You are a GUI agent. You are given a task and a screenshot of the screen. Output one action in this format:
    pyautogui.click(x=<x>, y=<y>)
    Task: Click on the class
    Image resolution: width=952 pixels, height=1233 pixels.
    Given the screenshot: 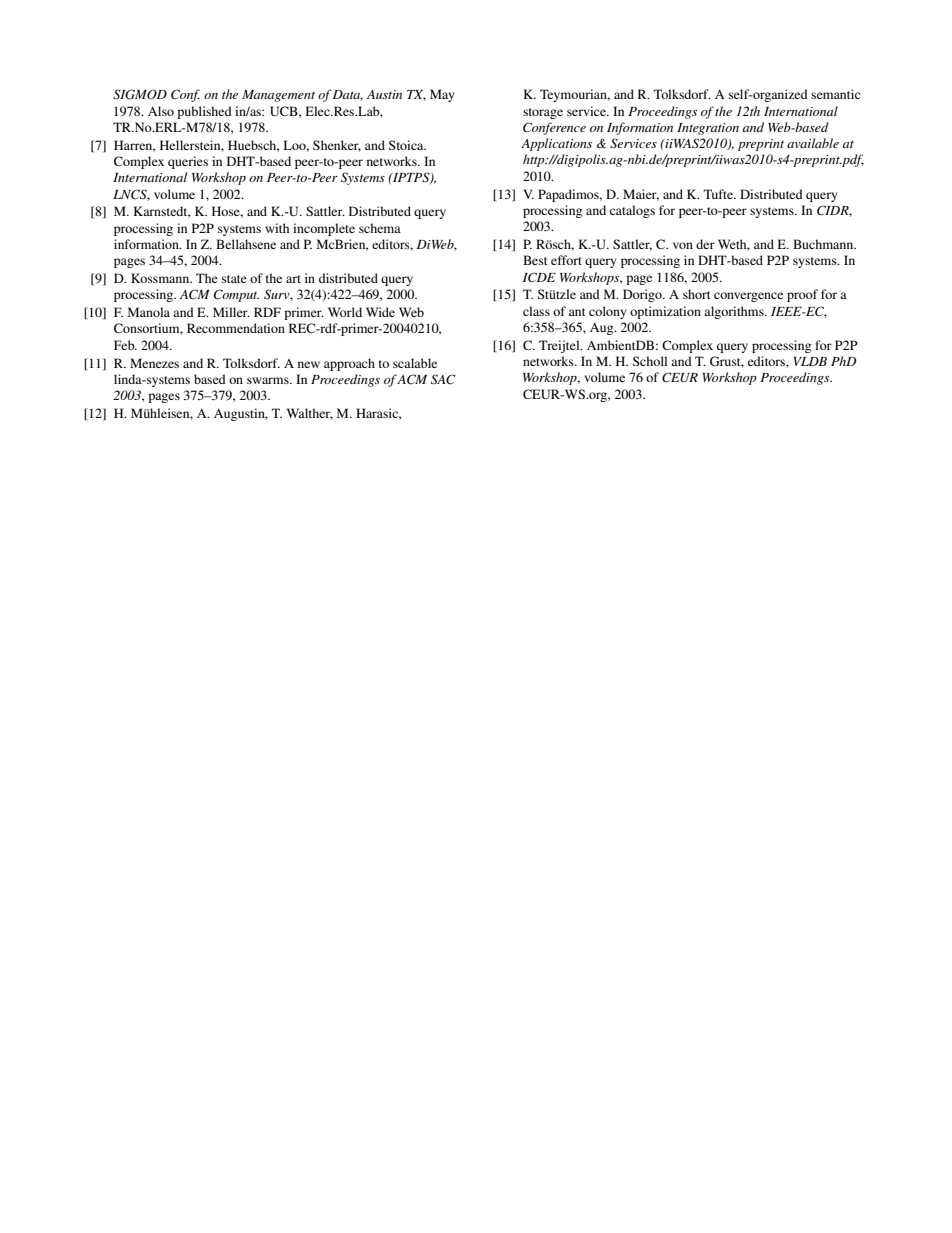 What is the action you would take?
    pyautogui.click(x=536, y=311)
